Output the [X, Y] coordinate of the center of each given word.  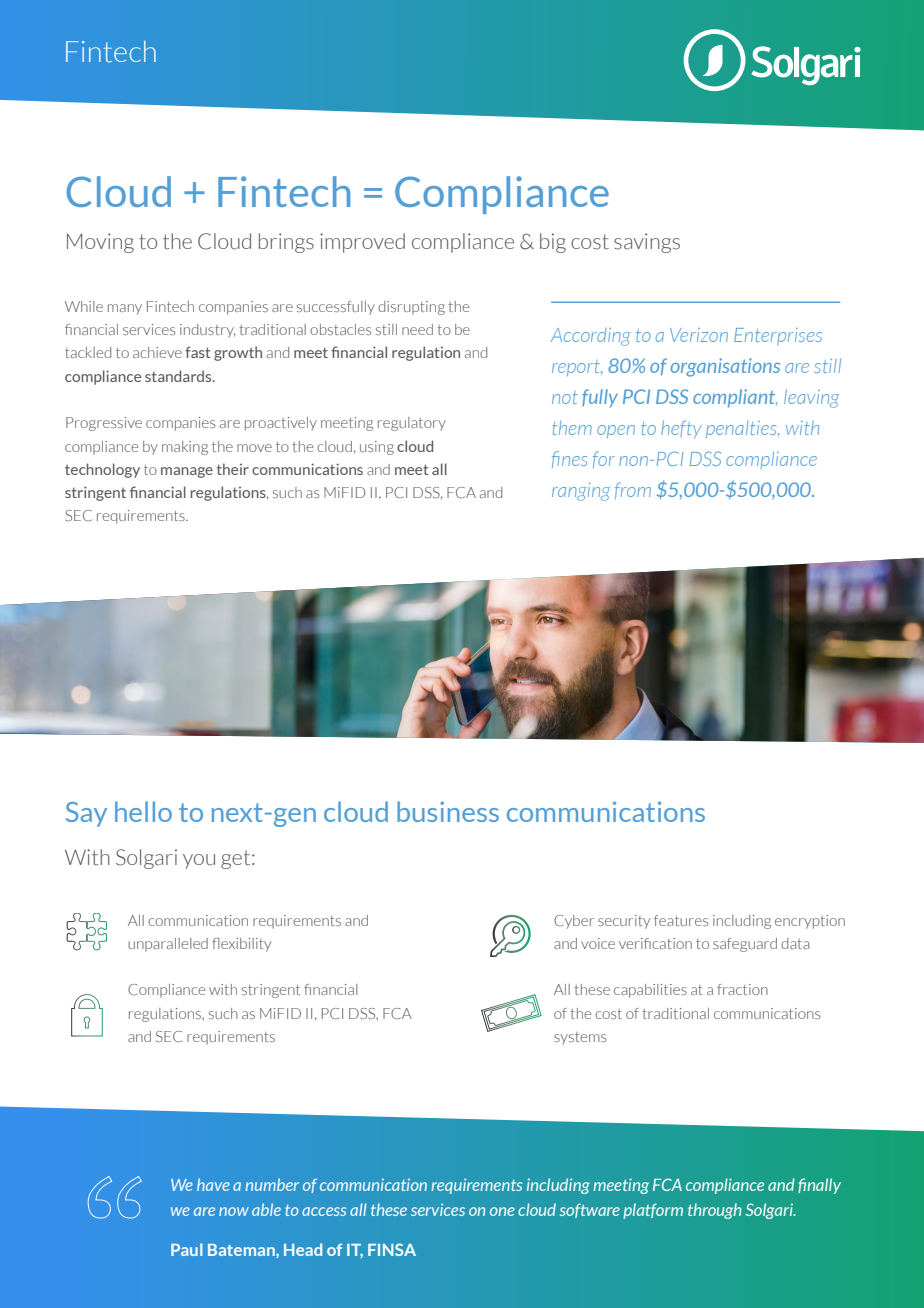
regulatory [412, 424]
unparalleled [168, 945]
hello [143, 811]
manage [187, 472]
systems [580, 1038]
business [448, 811]
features [681, 920]
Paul [186, 1249]
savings [647, 243]
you [199, 861]
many [125, 309]
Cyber [574, 922]
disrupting [411, 308]
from [633, 490]
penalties [742, 429]
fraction [742, 989]
